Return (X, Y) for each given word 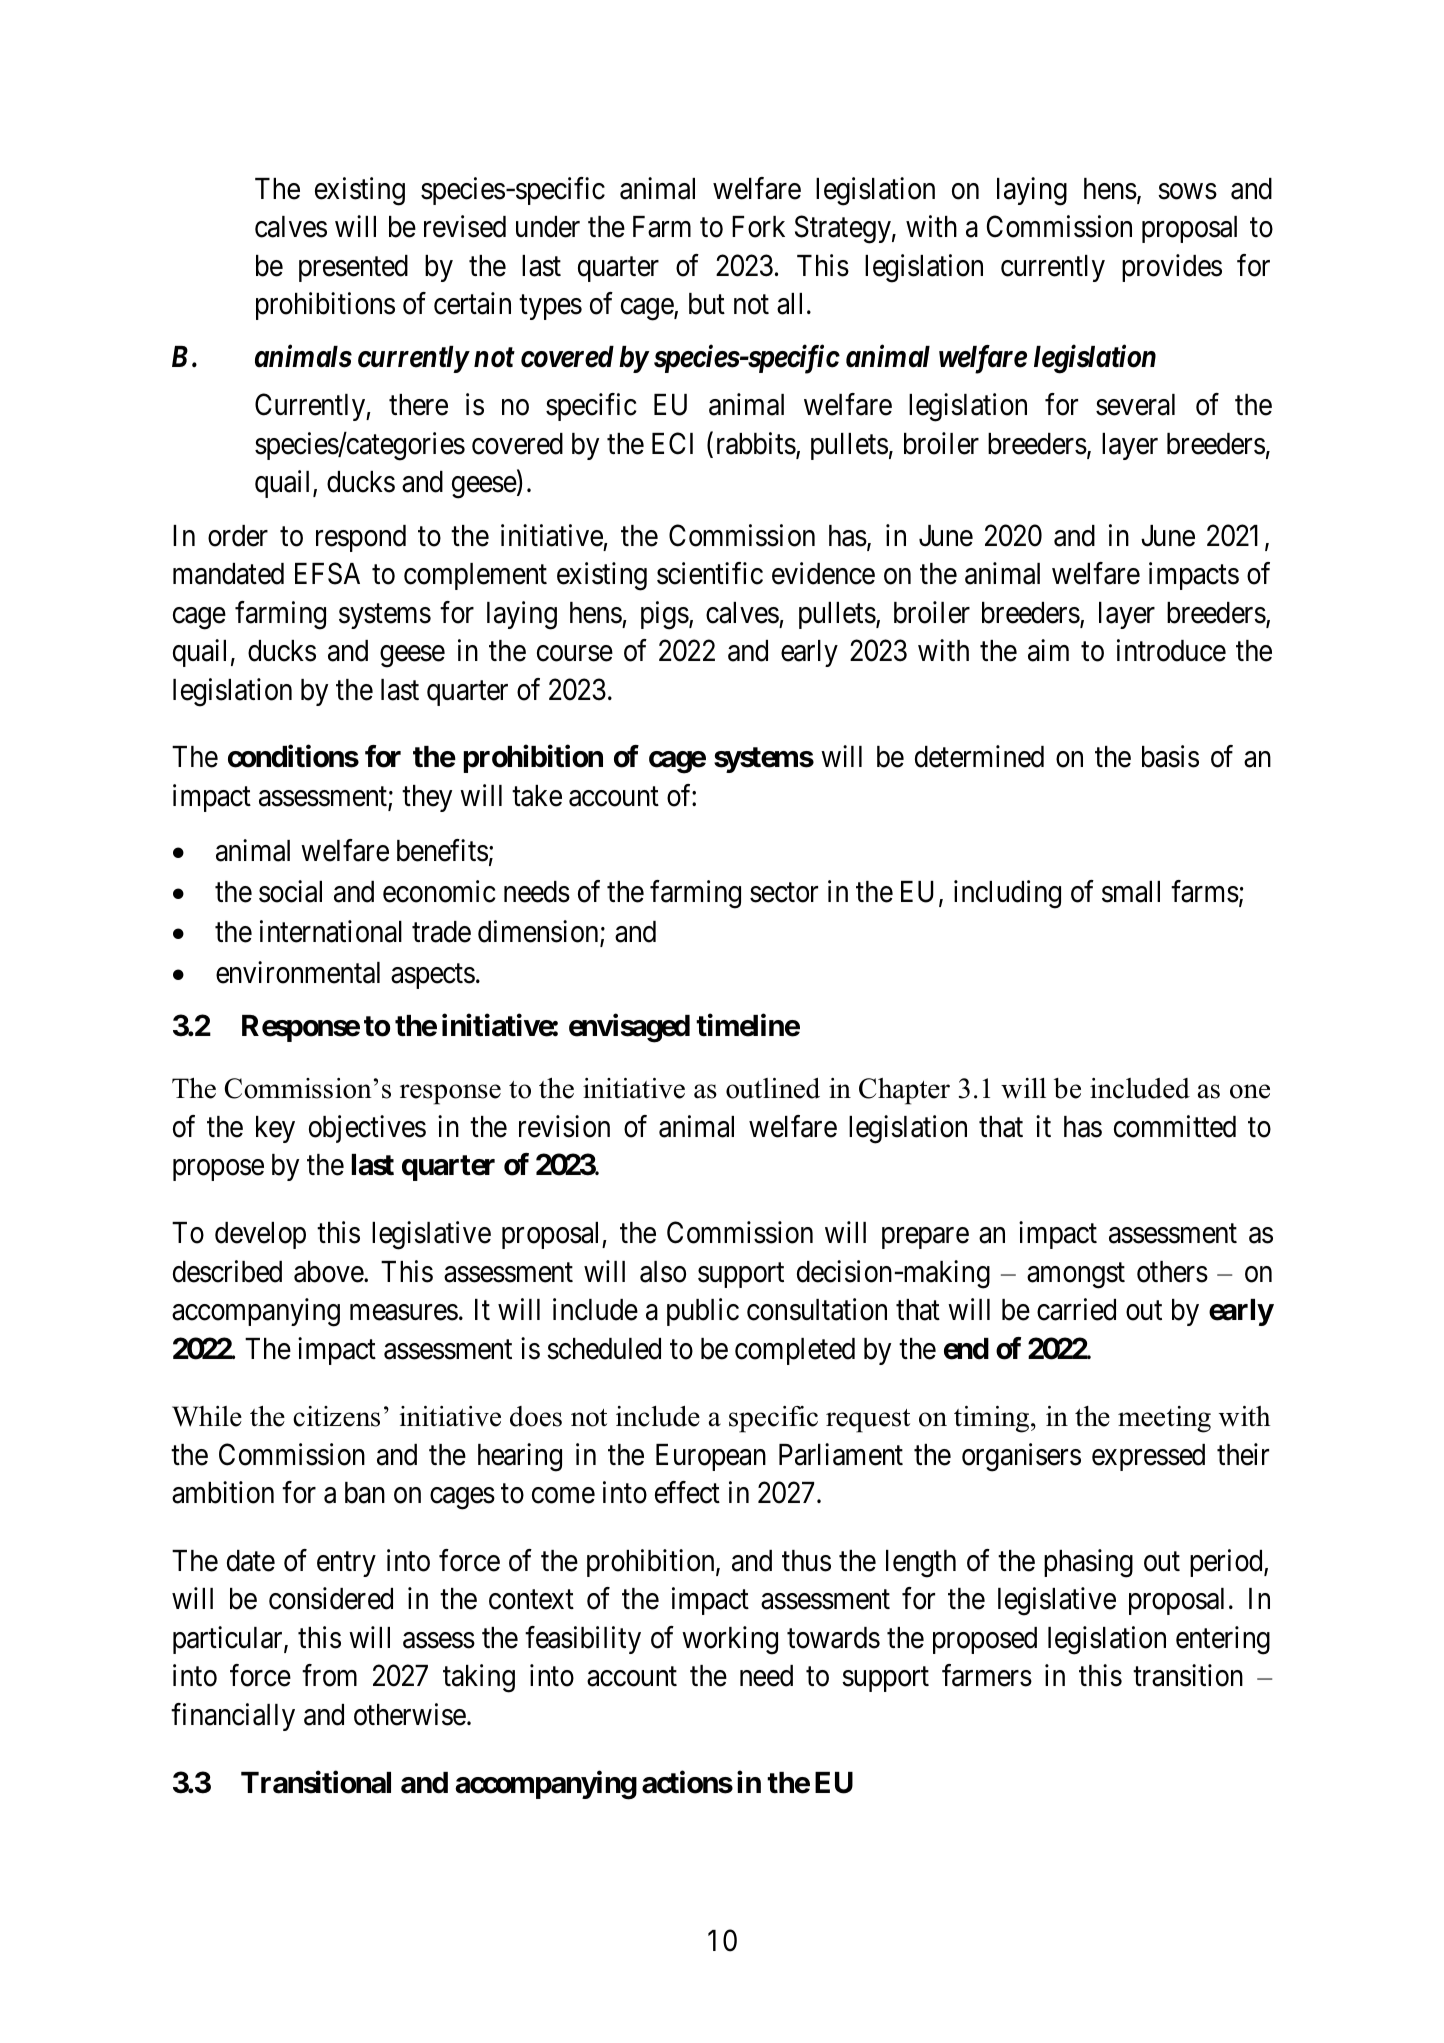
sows (1187, 191)
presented (353, 268)
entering (1223, 1640)
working (730, 1640)
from (329, 1675)
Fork (758, 227)
